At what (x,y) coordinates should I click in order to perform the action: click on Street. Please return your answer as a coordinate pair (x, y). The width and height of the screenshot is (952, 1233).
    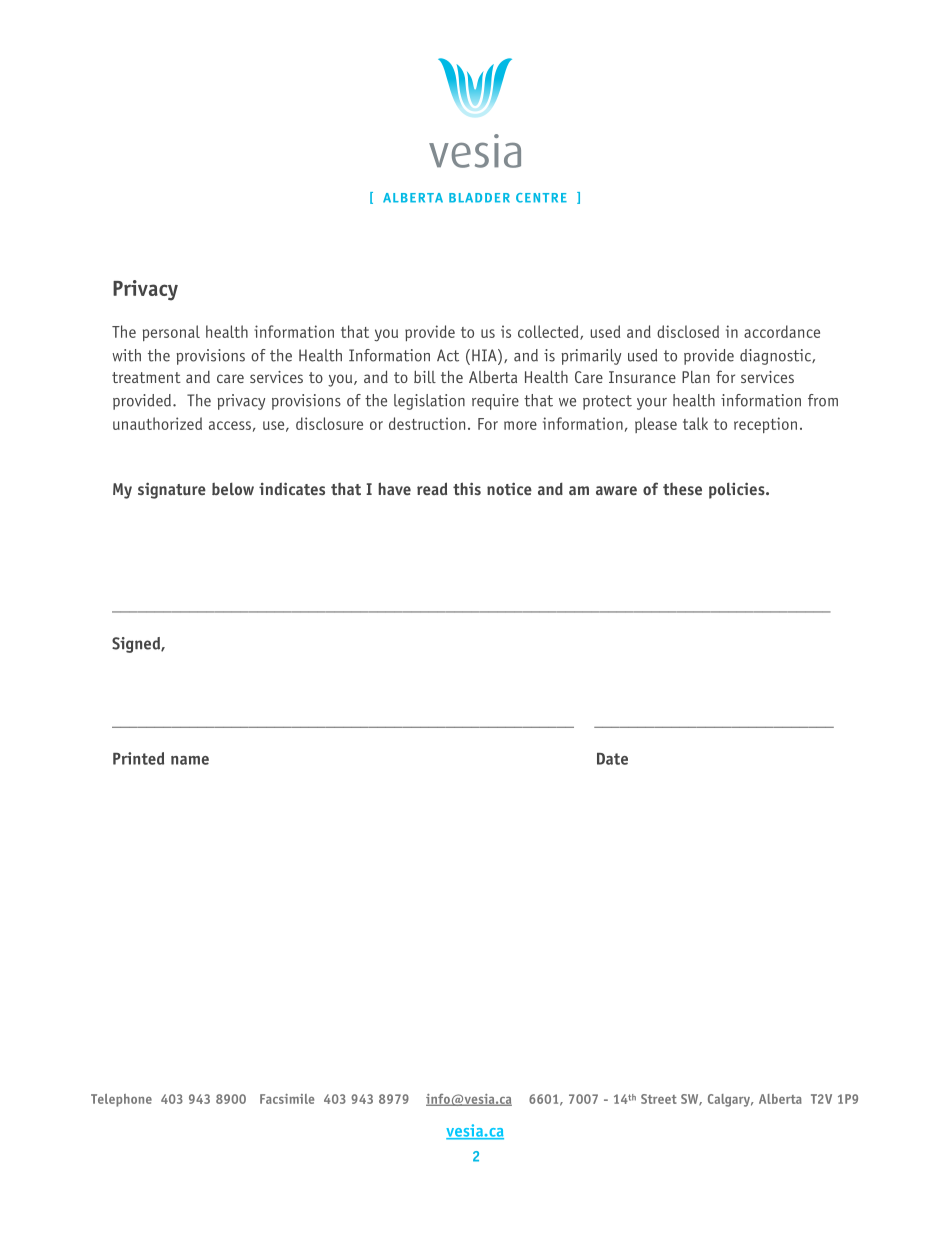
    Looking at the image, I should click on (659, 1099).
